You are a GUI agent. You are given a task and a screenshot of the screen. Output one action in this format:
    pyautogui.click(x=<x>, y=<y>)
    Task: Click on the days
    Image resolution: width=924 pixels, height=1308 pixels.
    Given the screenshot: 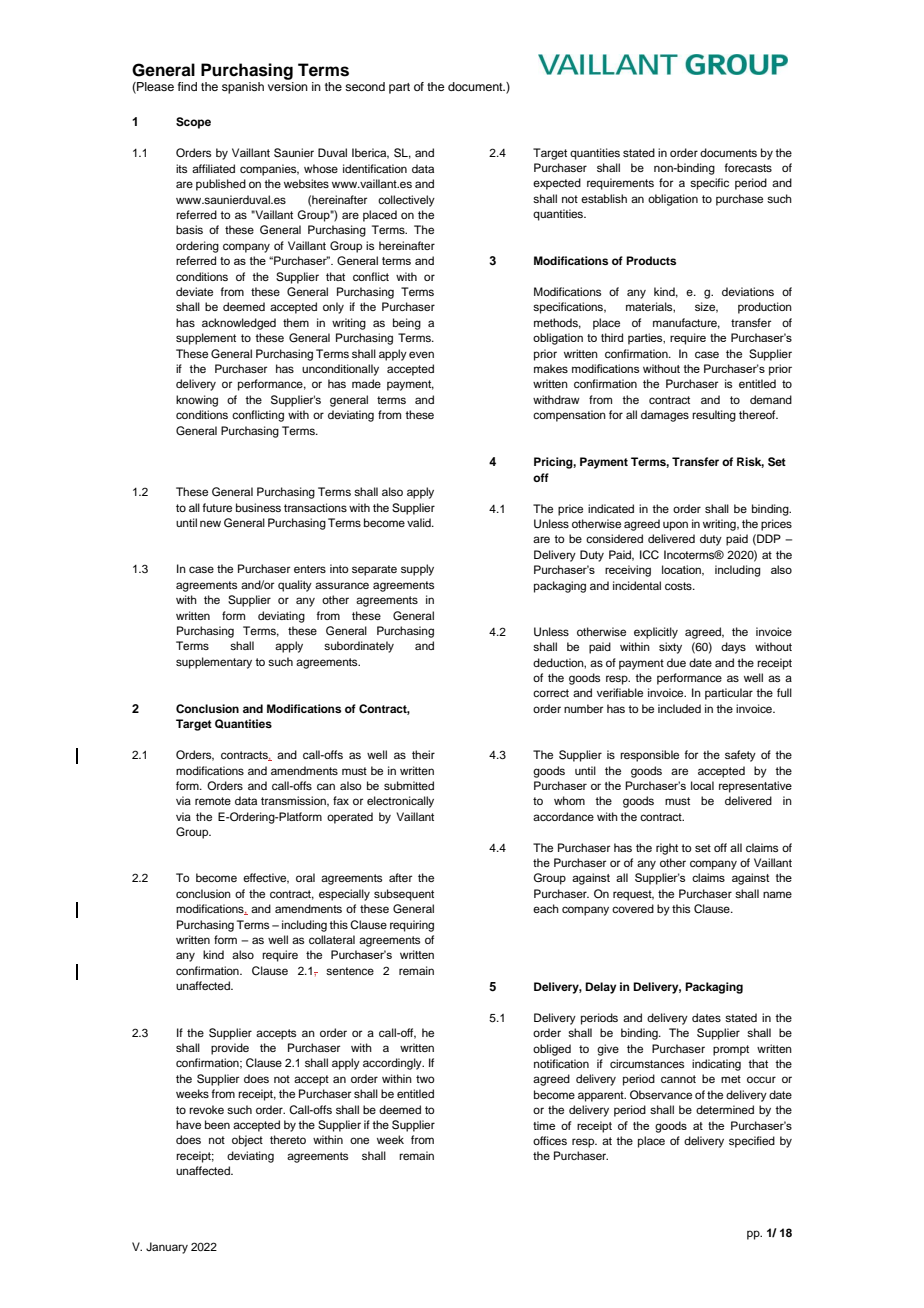 What is the action you would take?
    pyautogui.click(x=733, y=648)
